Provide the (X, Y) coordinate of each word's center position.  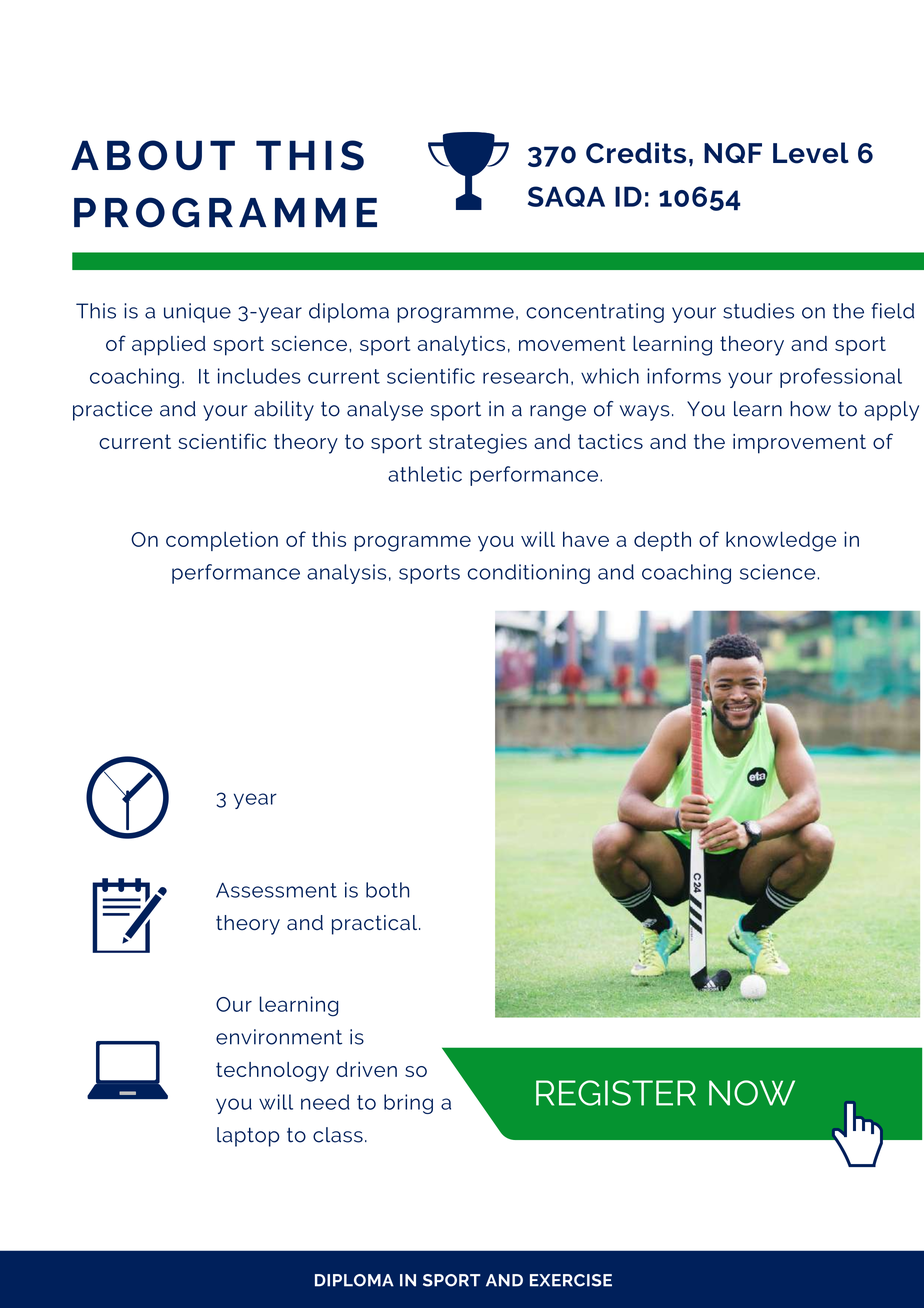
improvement (799, 444)
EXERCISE (571, 1280)
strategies (478, 444)
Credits (636, 153)
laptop (248, 1137)
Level (811, 153)
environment (279, 1037)
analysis (346, 574)
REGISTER (616, 1093)
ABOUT (153, 155)
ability (284, 411)
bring (408, 1104)
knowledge (781, 541)
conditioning (529, 574)
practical (376, 925)
